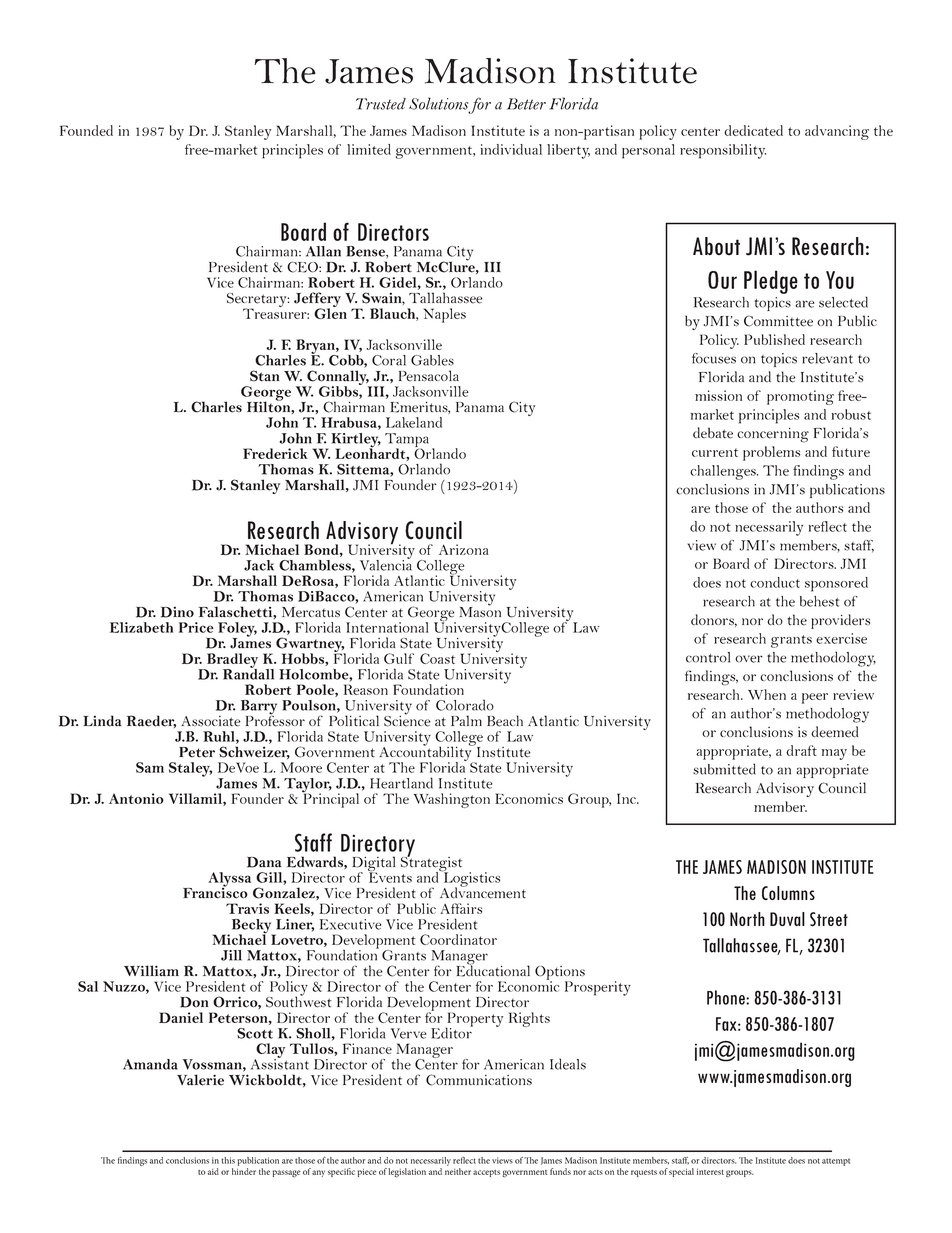  Describe the element at coordinates (724, 769) in the screenshot. I see `submitted` at that location.
